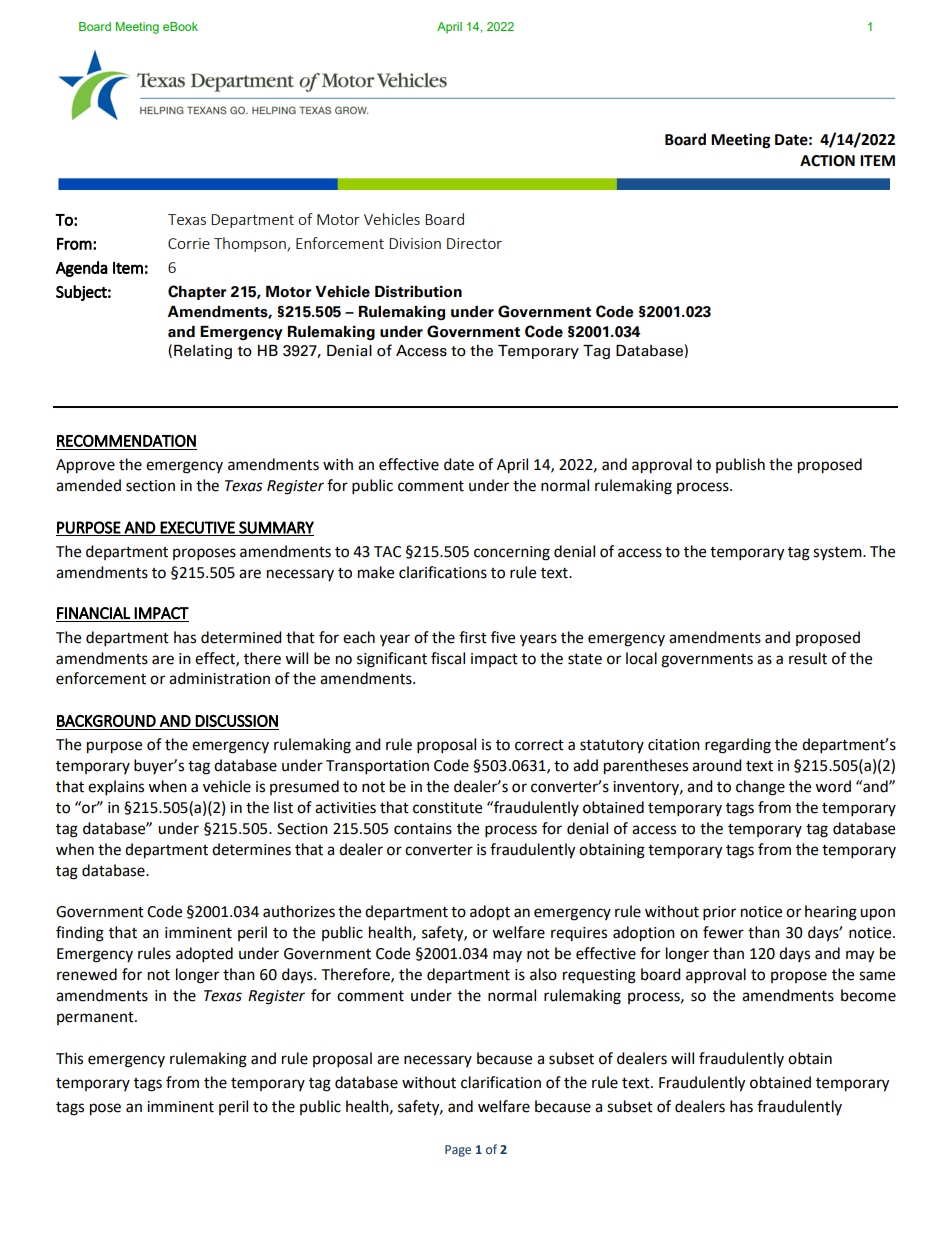  What do you see at coordinates (808, 658) in the page?
I see `result` at bounding box center [808, 658].
